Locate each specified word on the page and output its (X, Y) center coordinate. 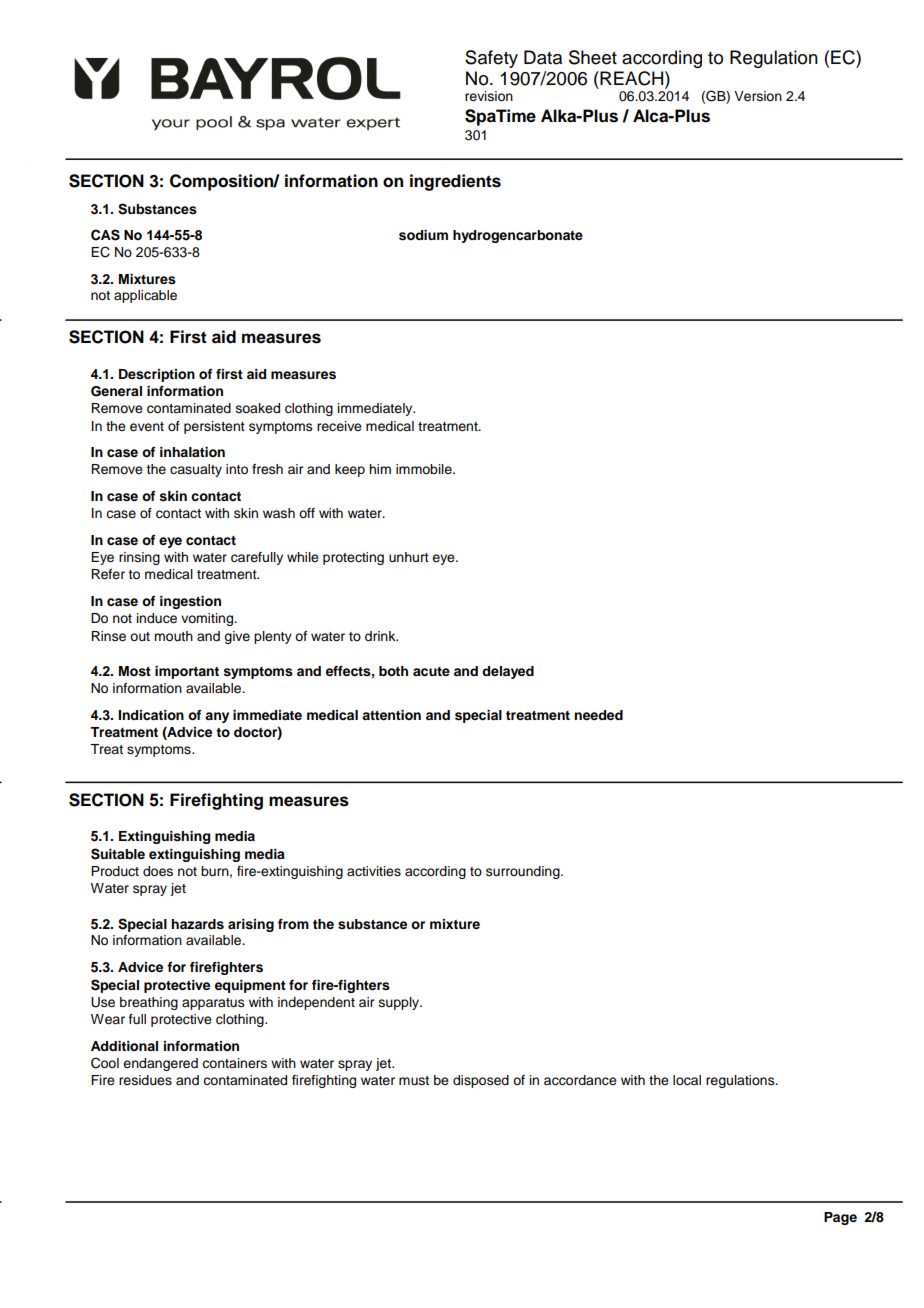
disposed (481, 1081)
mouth (173, 636)
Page (840, 1218)
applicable (145, 296)
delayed (508, 672)
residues (145, 1080)
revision (489, 96)
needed (598, 715)
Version (758, 96)
